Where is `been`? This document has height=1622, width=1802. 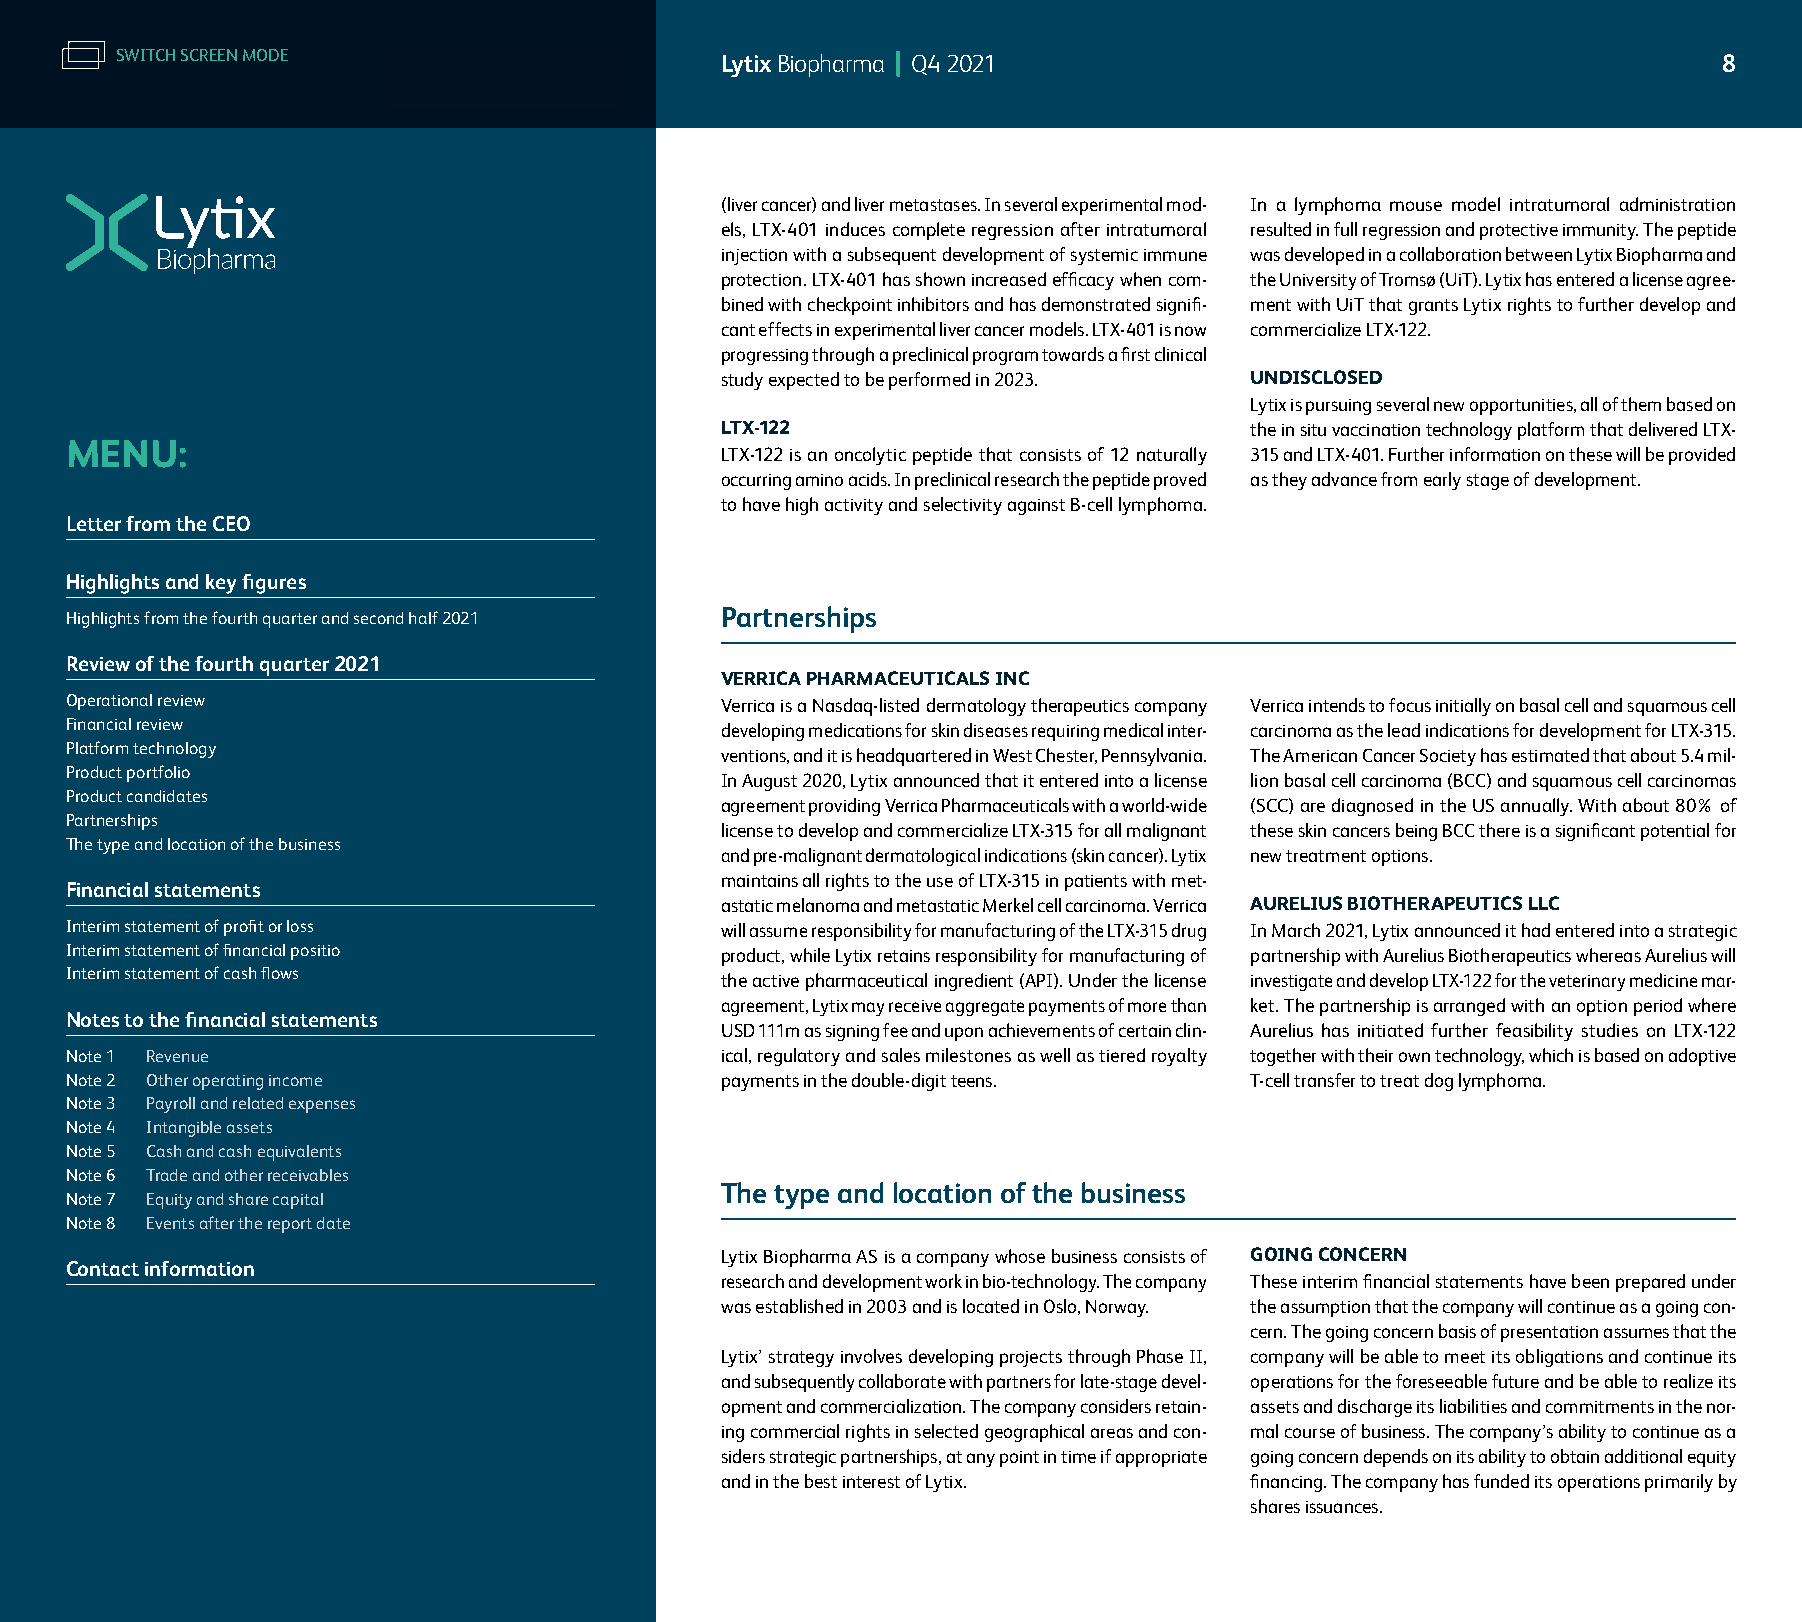
been is located at coordinates (1590, 1281).
